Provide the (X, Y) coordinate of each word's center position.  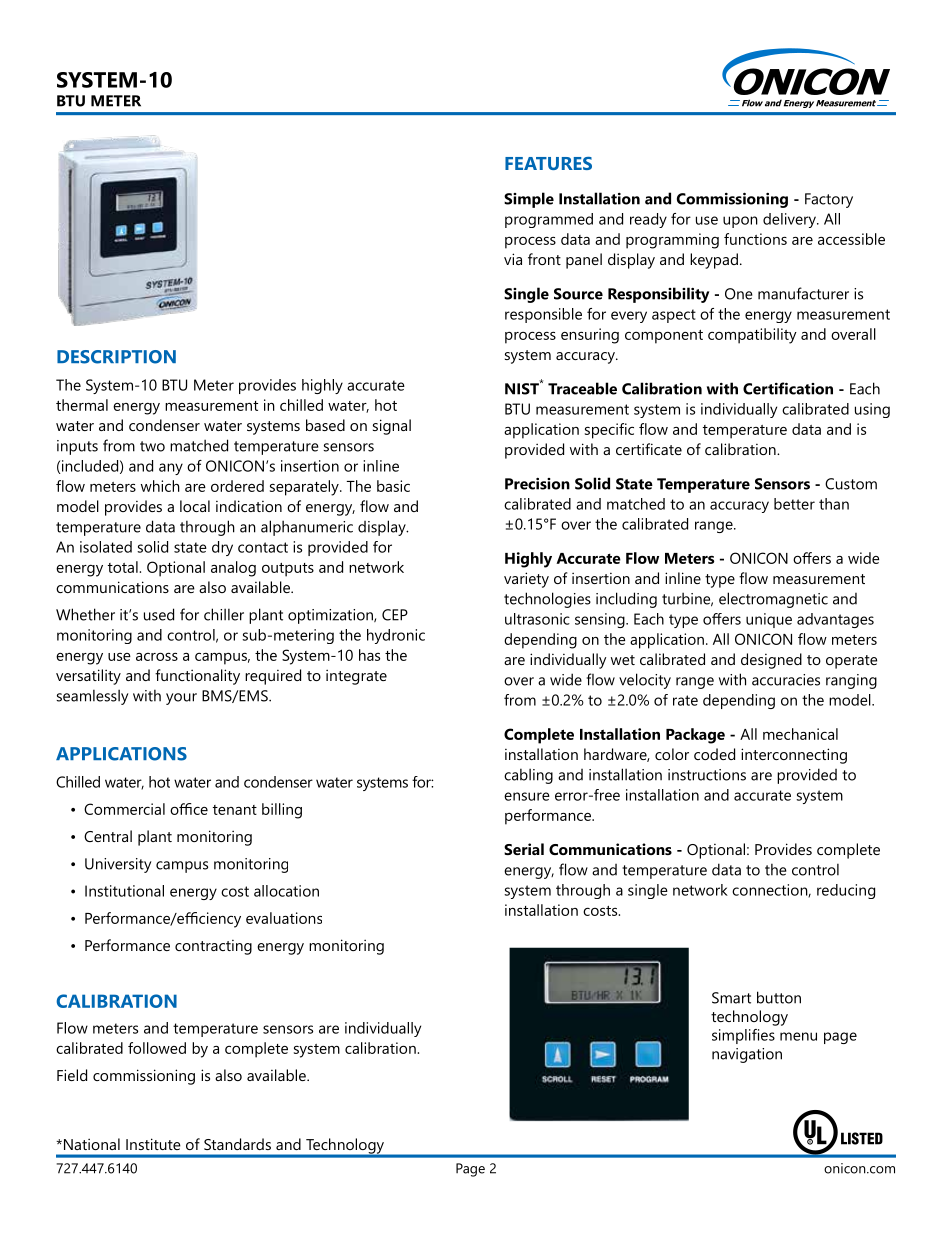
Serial (524, 849)
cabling (528, 776)
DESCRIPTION (116, 357)
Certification (788, 388)
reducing (846, 891)
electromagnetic (773, 600)
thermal (82, 405)
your (181, 699)
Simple (529, 200)
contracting (213, 947)
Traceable (582, 388)
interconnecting (794, 756)
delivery (790, 220)
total (124, 567)
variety (526, 580)
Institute (153, 1144)
